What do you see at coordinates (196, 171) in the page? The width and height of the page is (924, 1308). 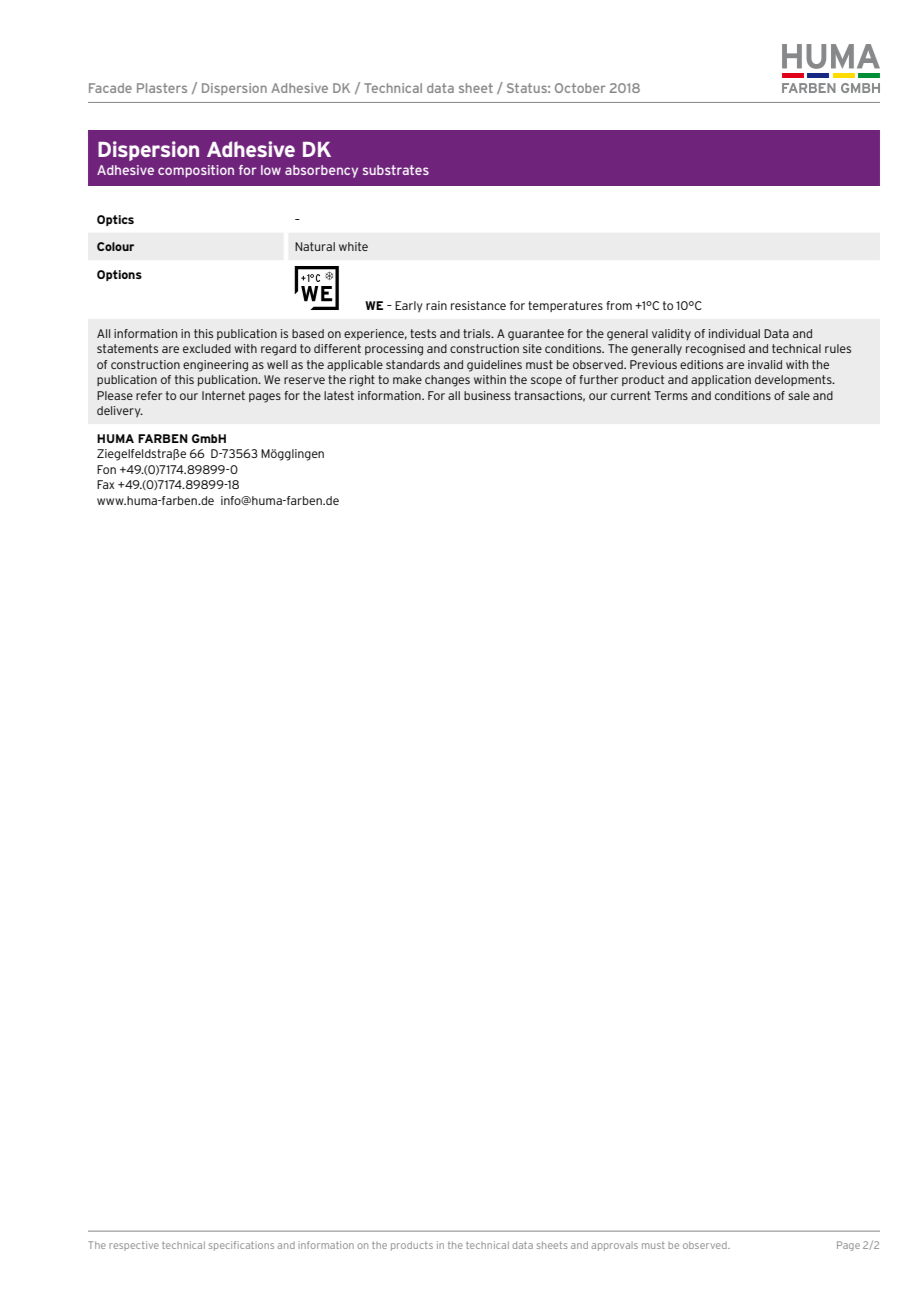 I see `composition` at bounding box center [196, 171].
